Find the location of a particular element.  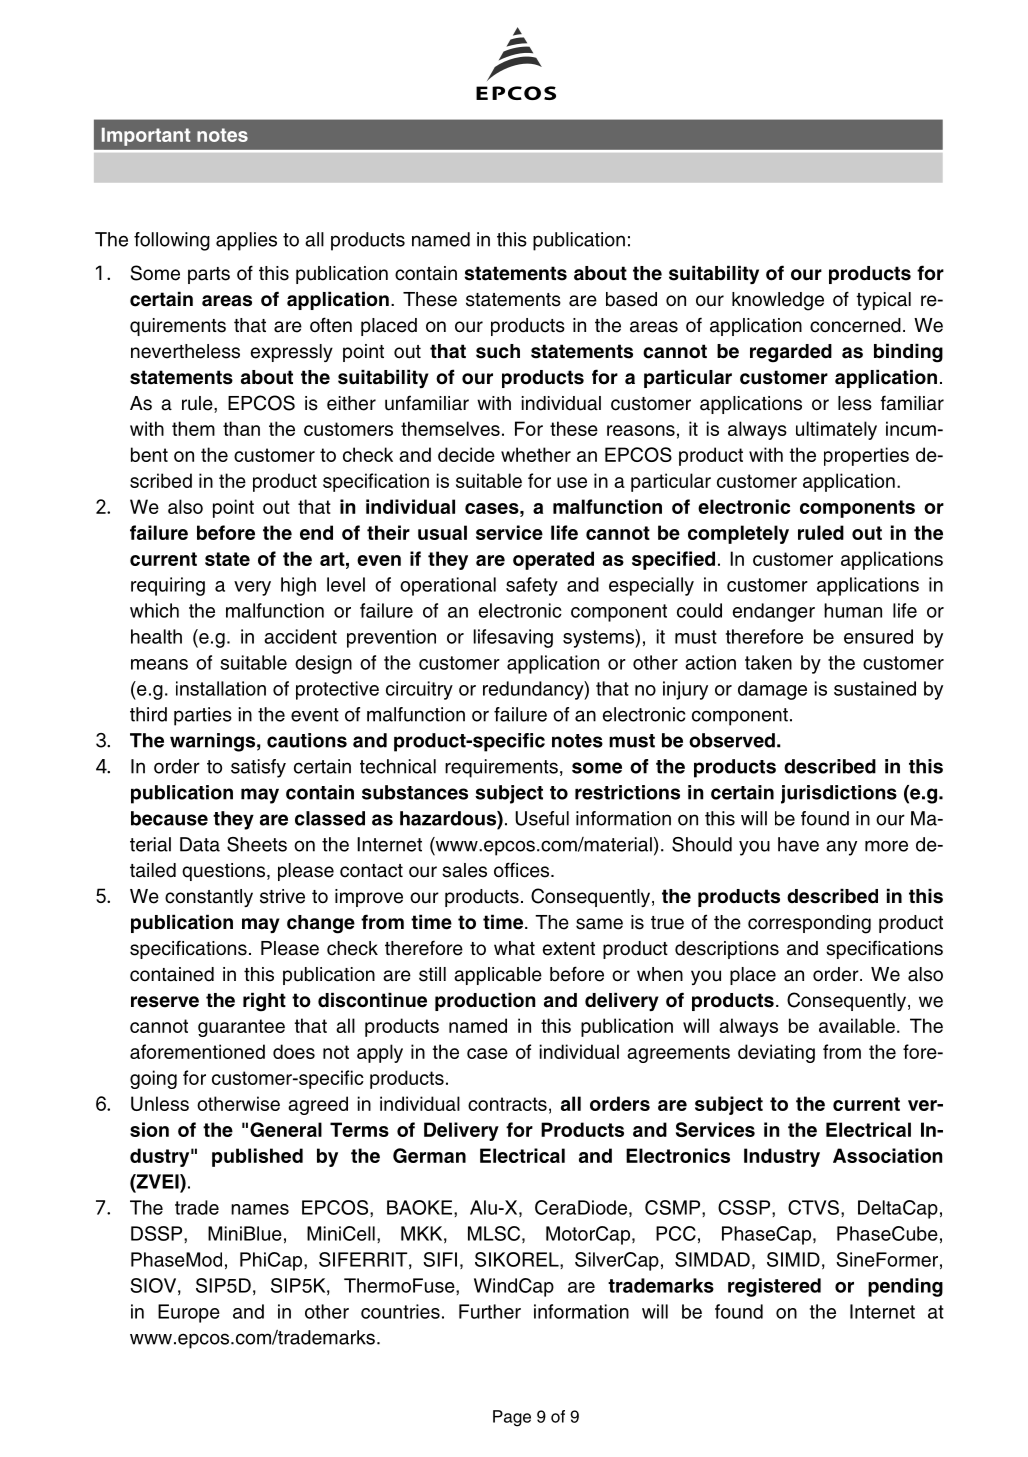

knowledge is located at coordinates (778, 301).
